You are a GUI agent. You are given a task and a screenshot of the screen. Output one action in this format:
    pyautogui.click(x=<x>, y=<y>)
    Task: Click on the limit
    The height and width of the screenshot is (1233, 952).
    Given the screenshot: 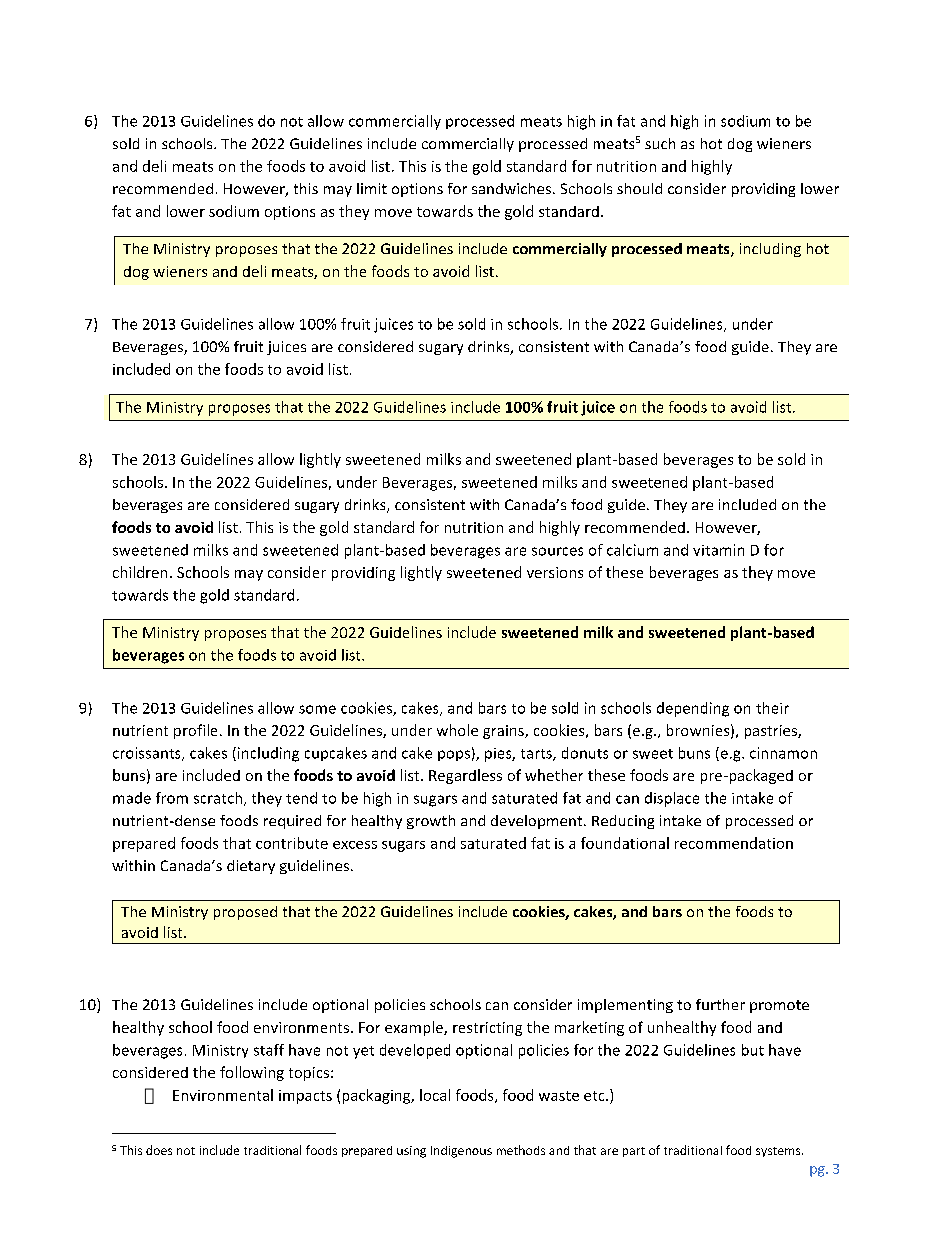 What is the action you would take?
    pyautogui.click(x=372, y=188)
